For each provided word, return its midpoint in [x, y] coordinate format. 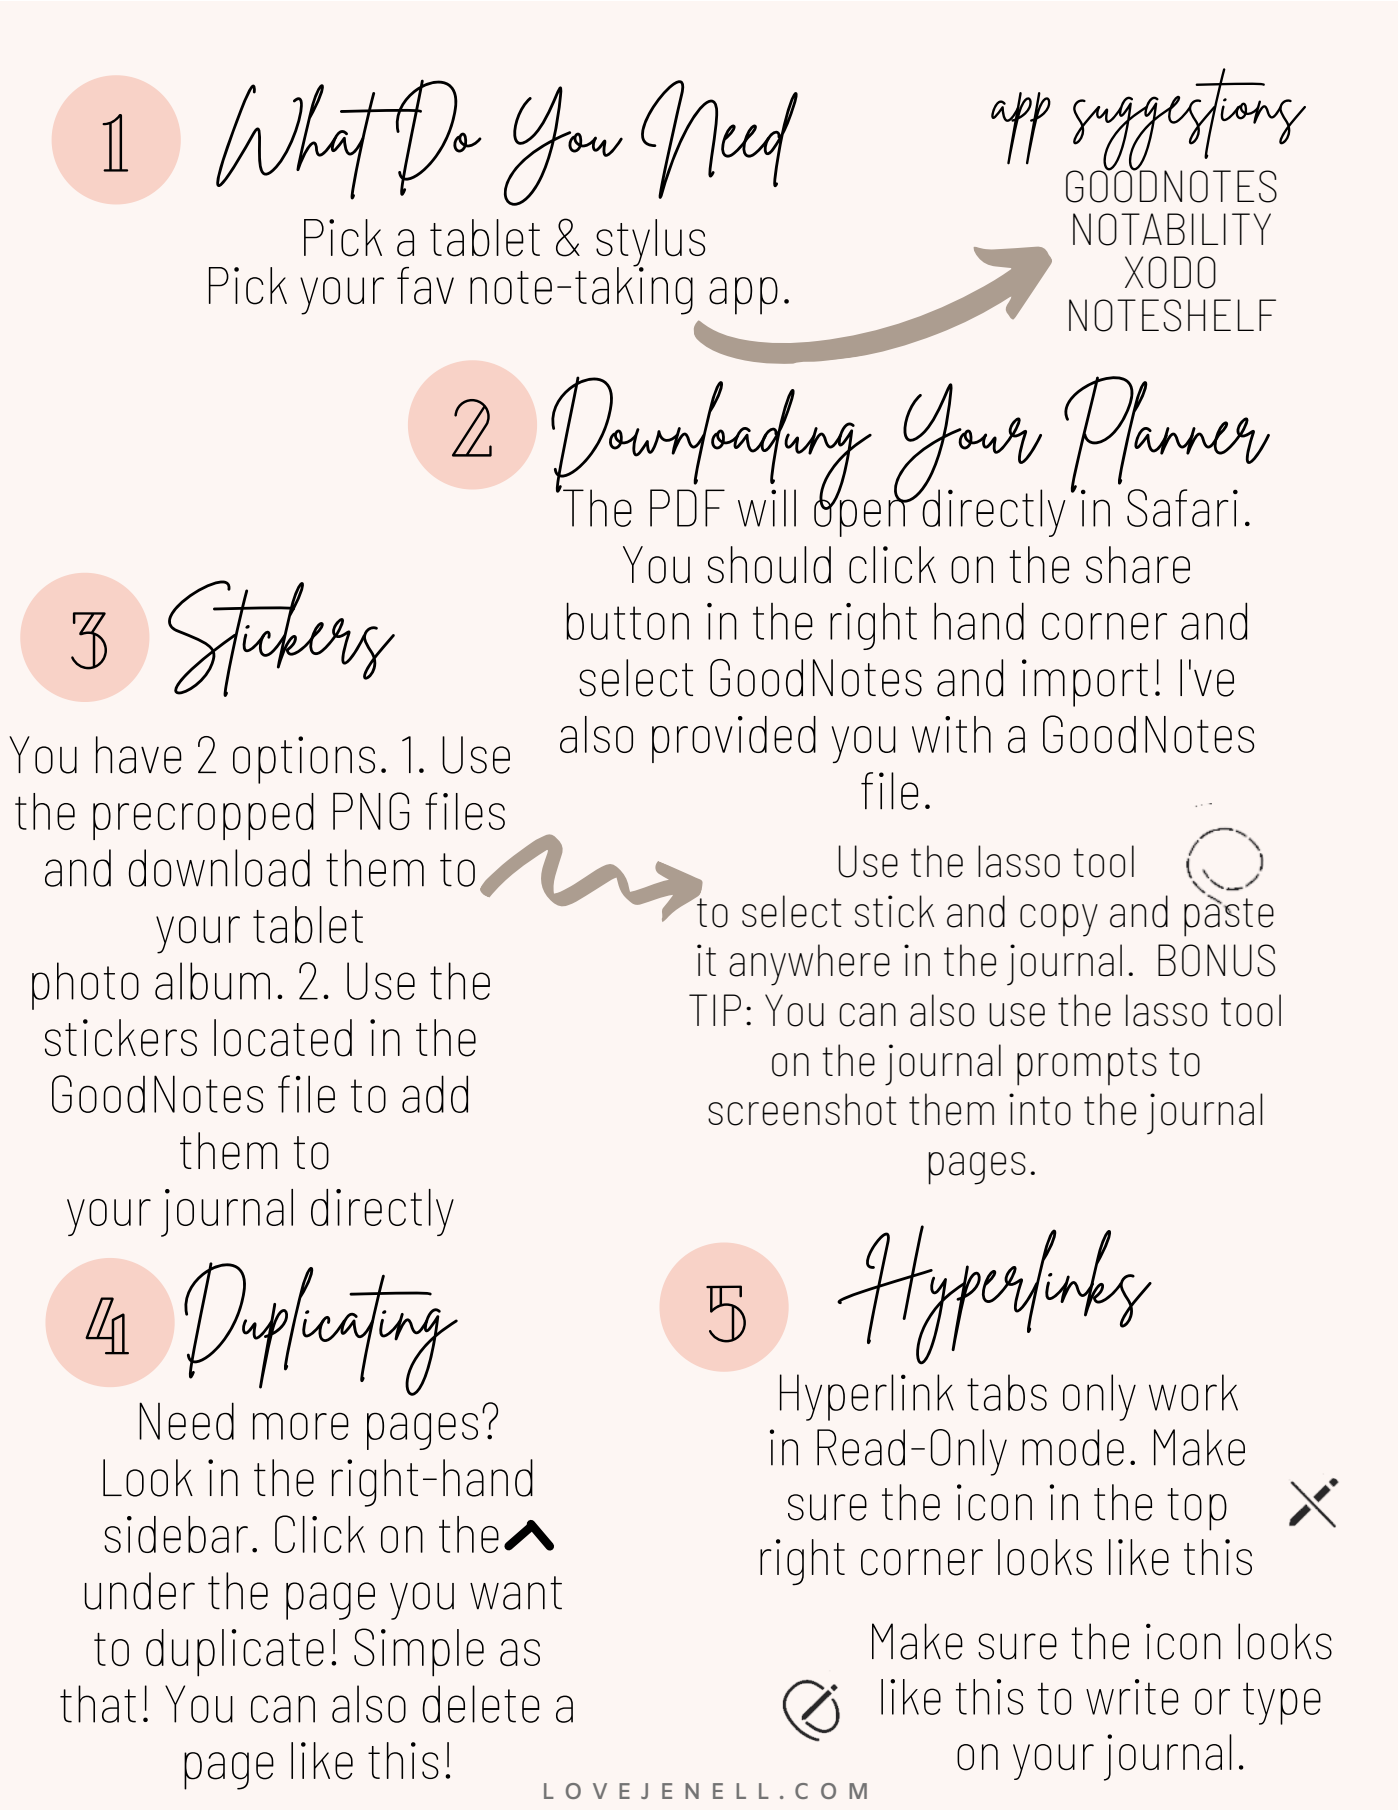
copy [1059, 920]
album [212, 981]
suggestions [1187, 120]
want [516, 1593]
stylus [650, 244]
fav [425, 286]
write [1132, 1697]
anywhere [809, 965]
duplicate [235, 1653]
